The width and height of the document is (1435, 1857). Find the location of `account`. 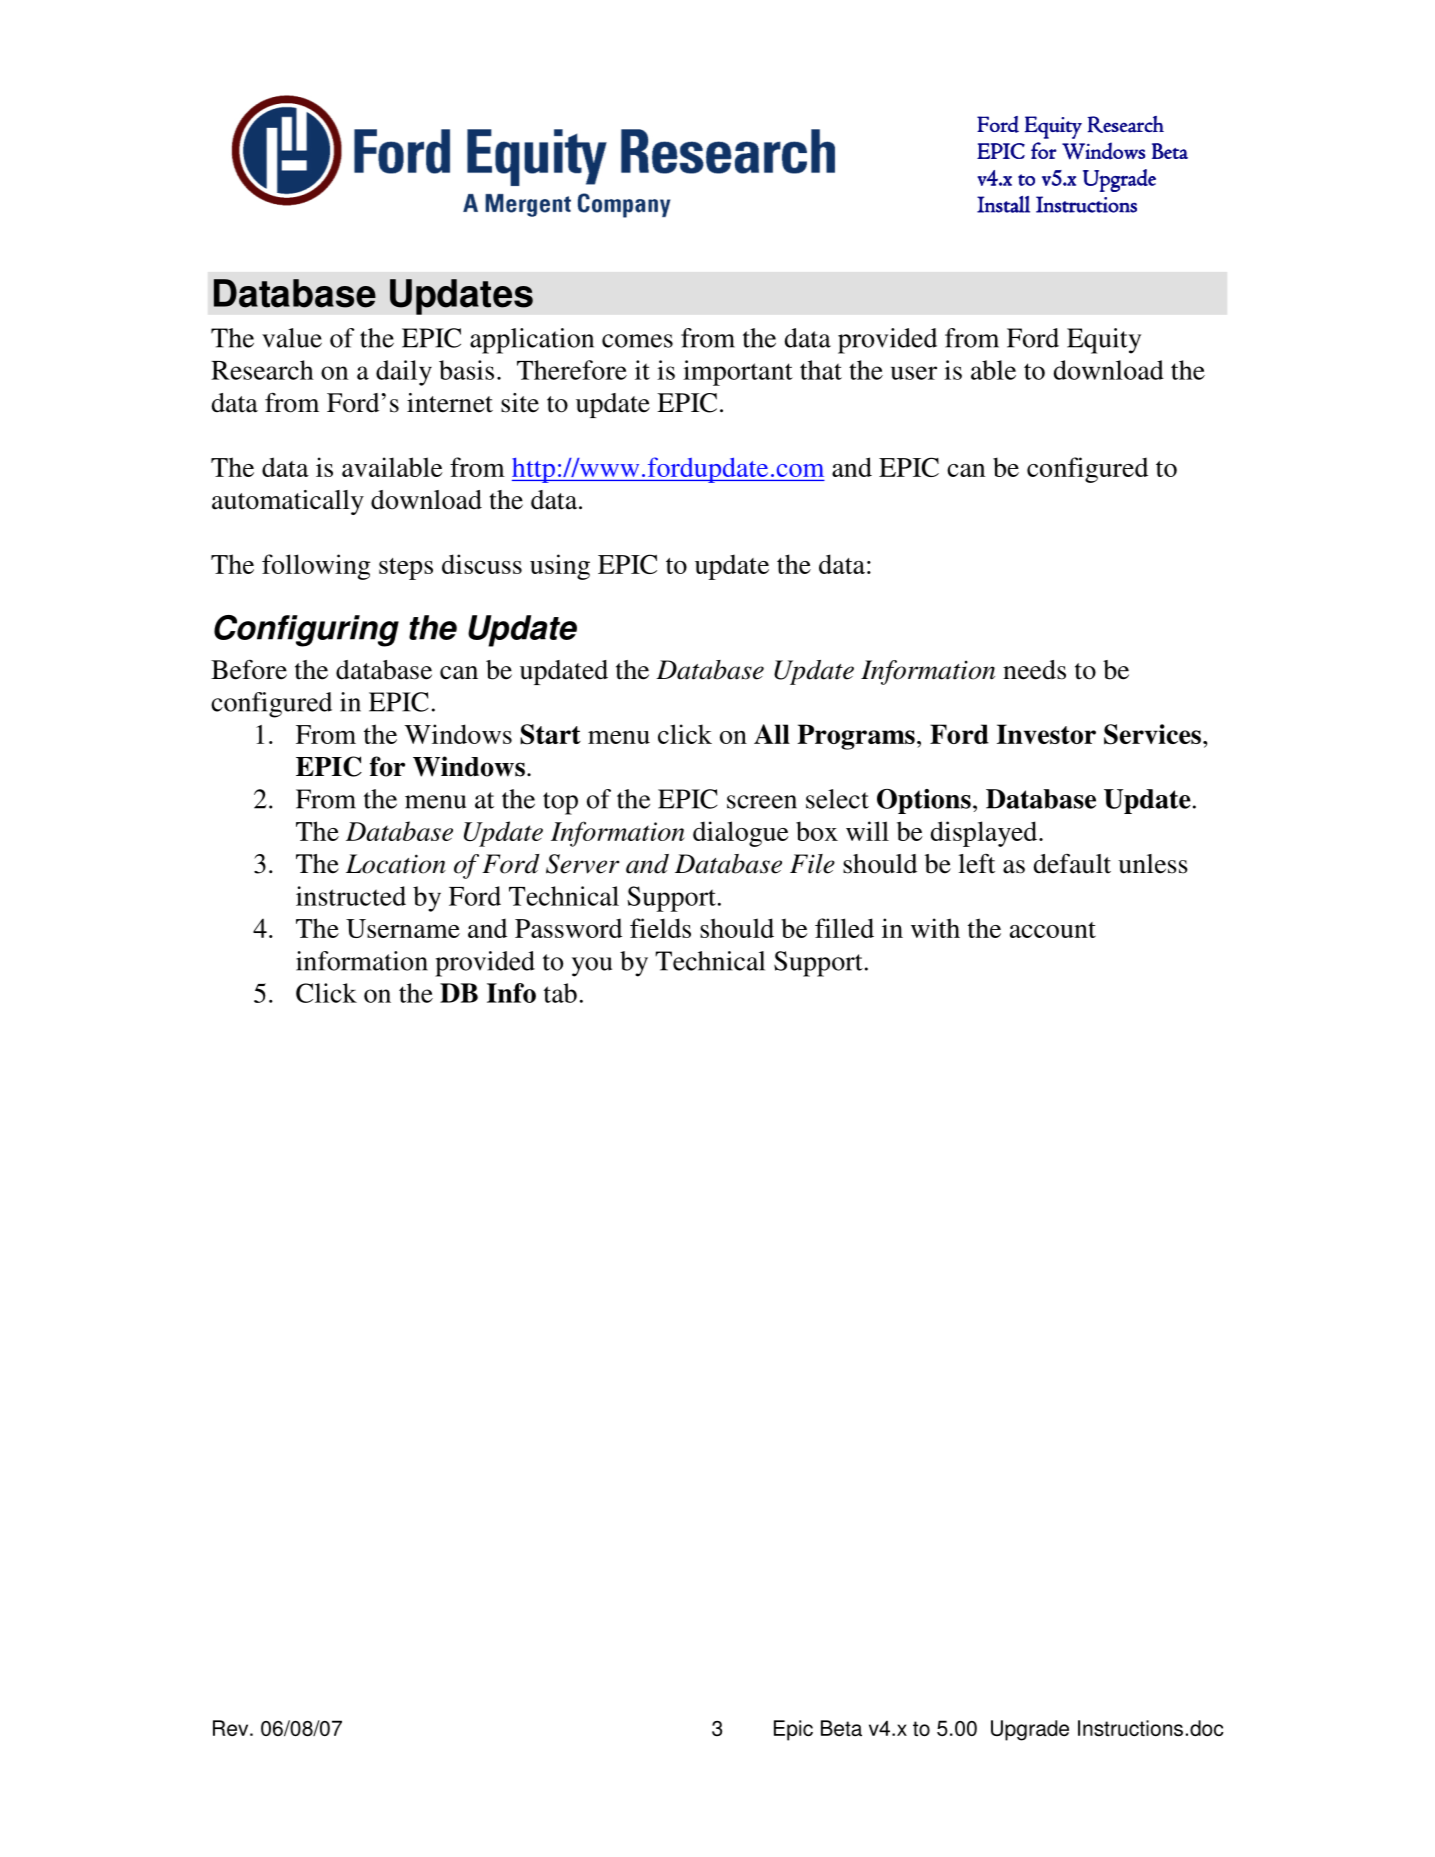

account is located at coordinates (1053, 930).
